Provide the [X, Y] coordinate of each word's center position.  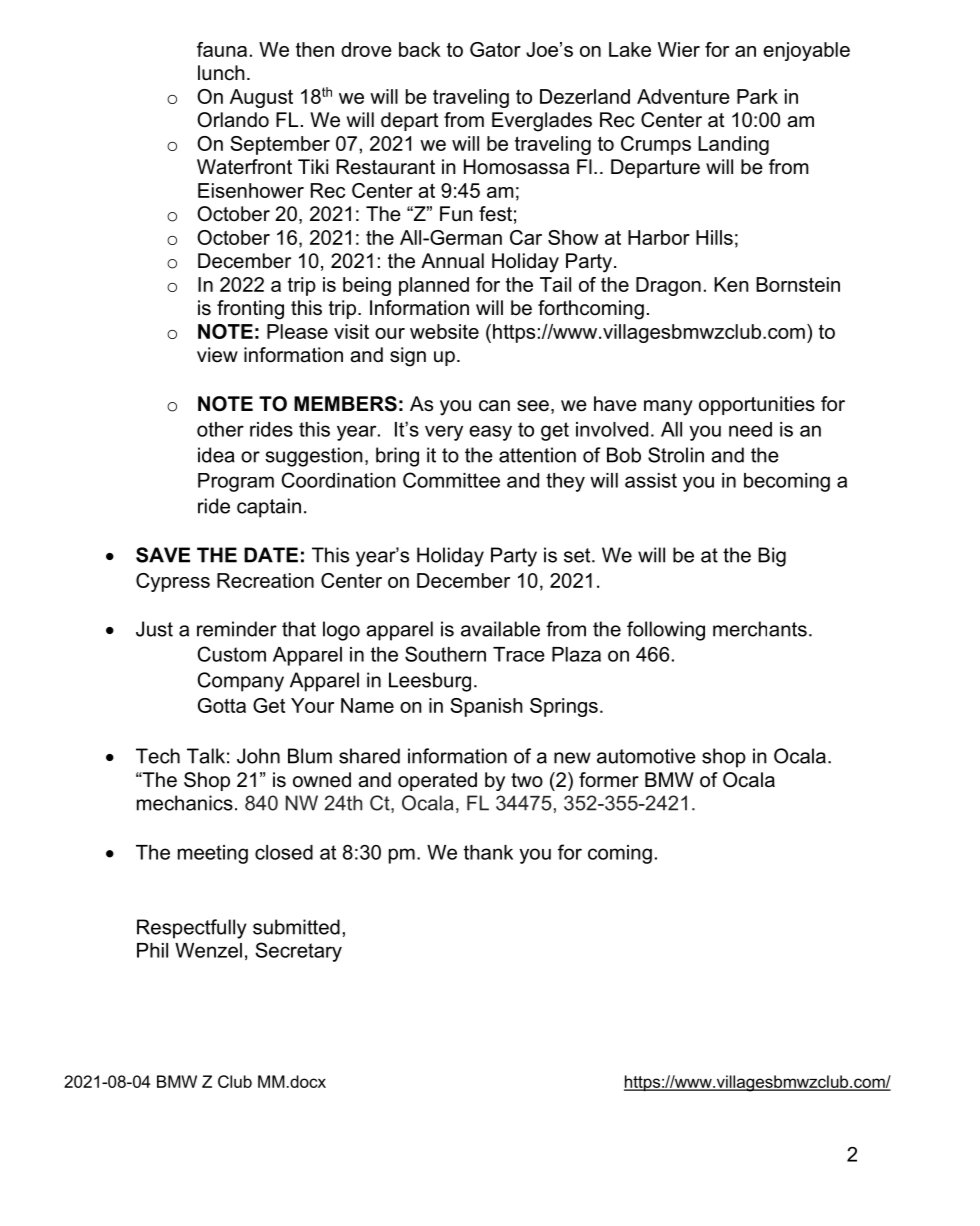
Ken [731, 284]
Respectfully [192, 929]
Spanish [486, 707]
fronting [250, 310]
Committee [451, 480]
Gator [495, 49]
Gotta [222, 705]
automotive [646, 756]
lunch [221, 73]
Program [236, 482]
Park [757, 96]
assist [651, 480]
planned [434, 286]
